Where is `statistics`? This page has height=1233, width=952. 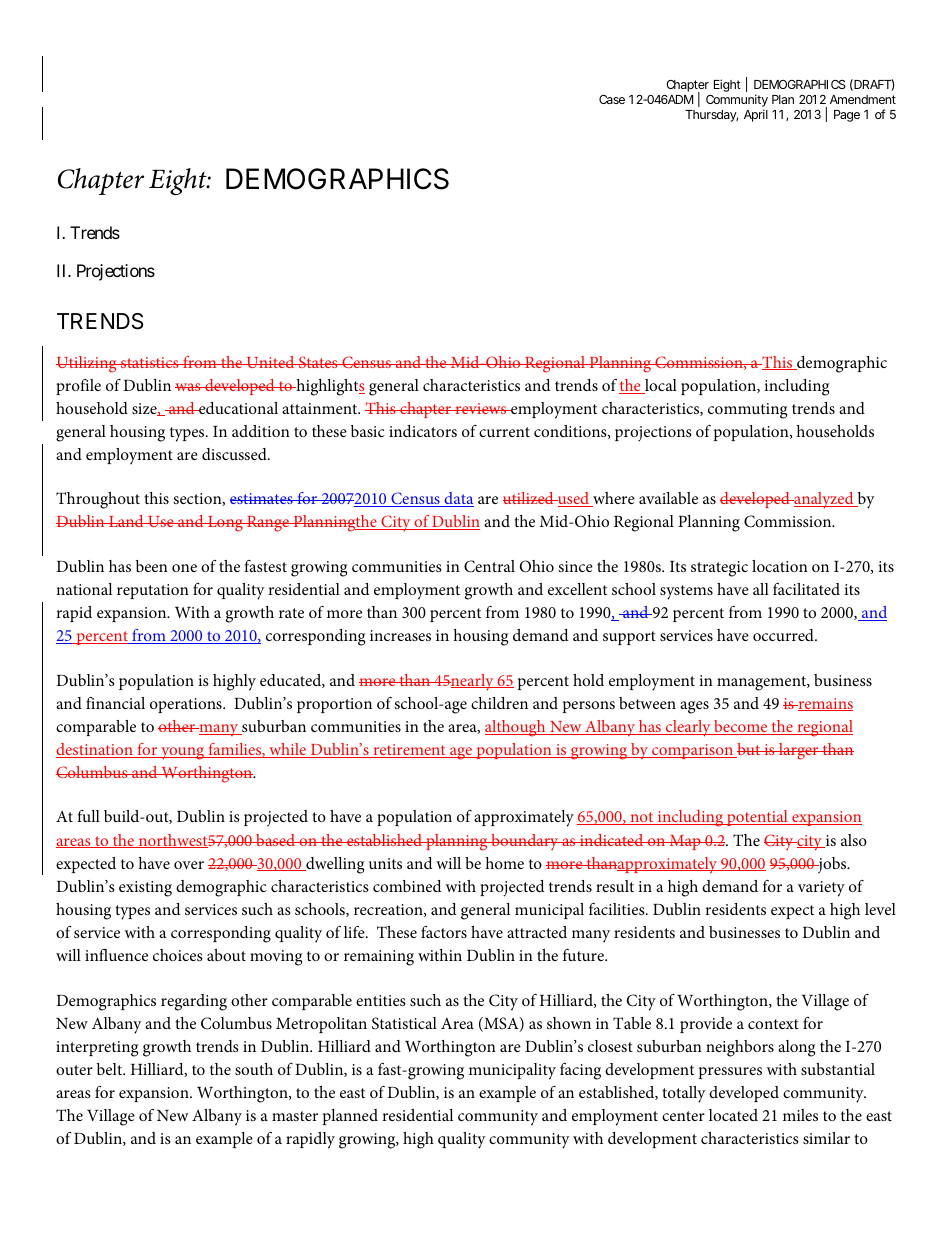
statistics is located at coordinates (150, 362).
